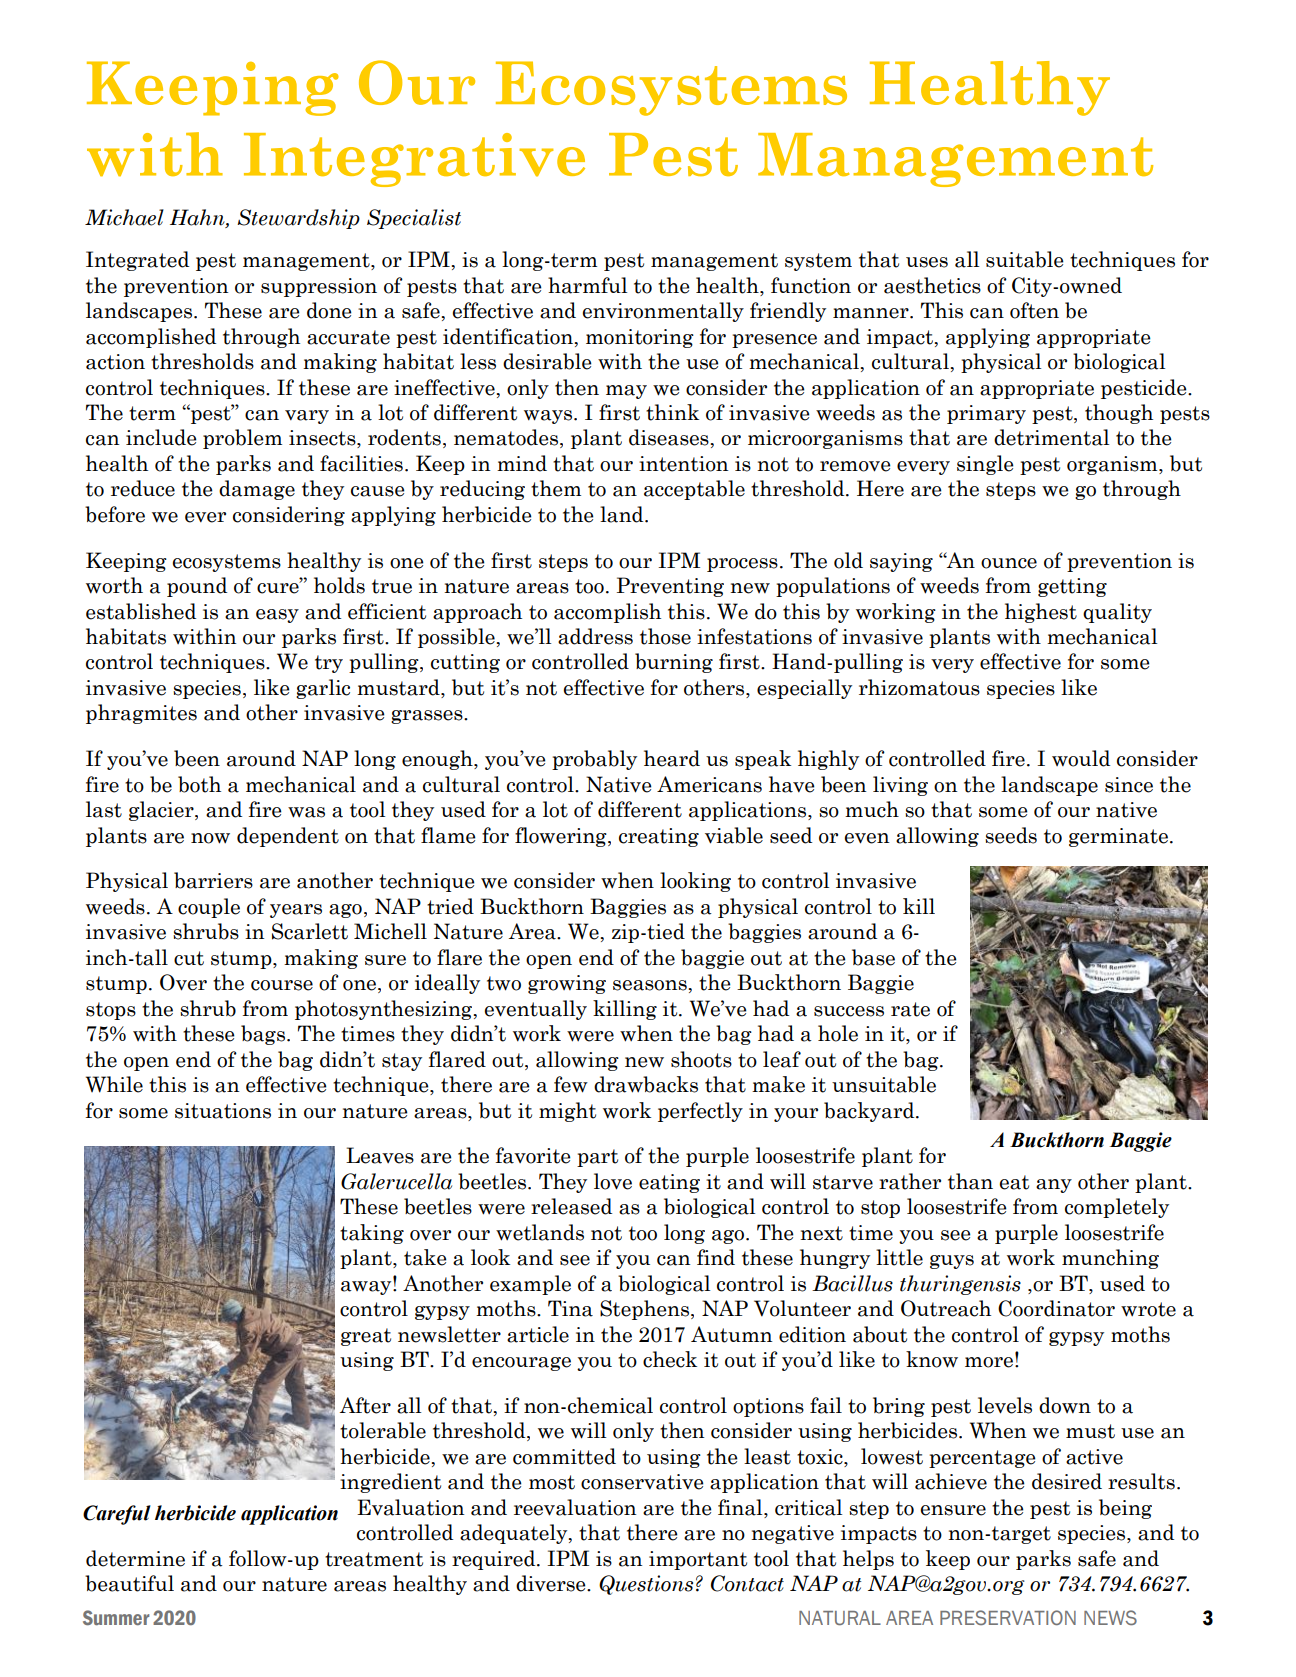 The width and height of the page is (1296, 1677). Describe the element at coordinates (213, 880) in the page. I see `barriers` at that location.
